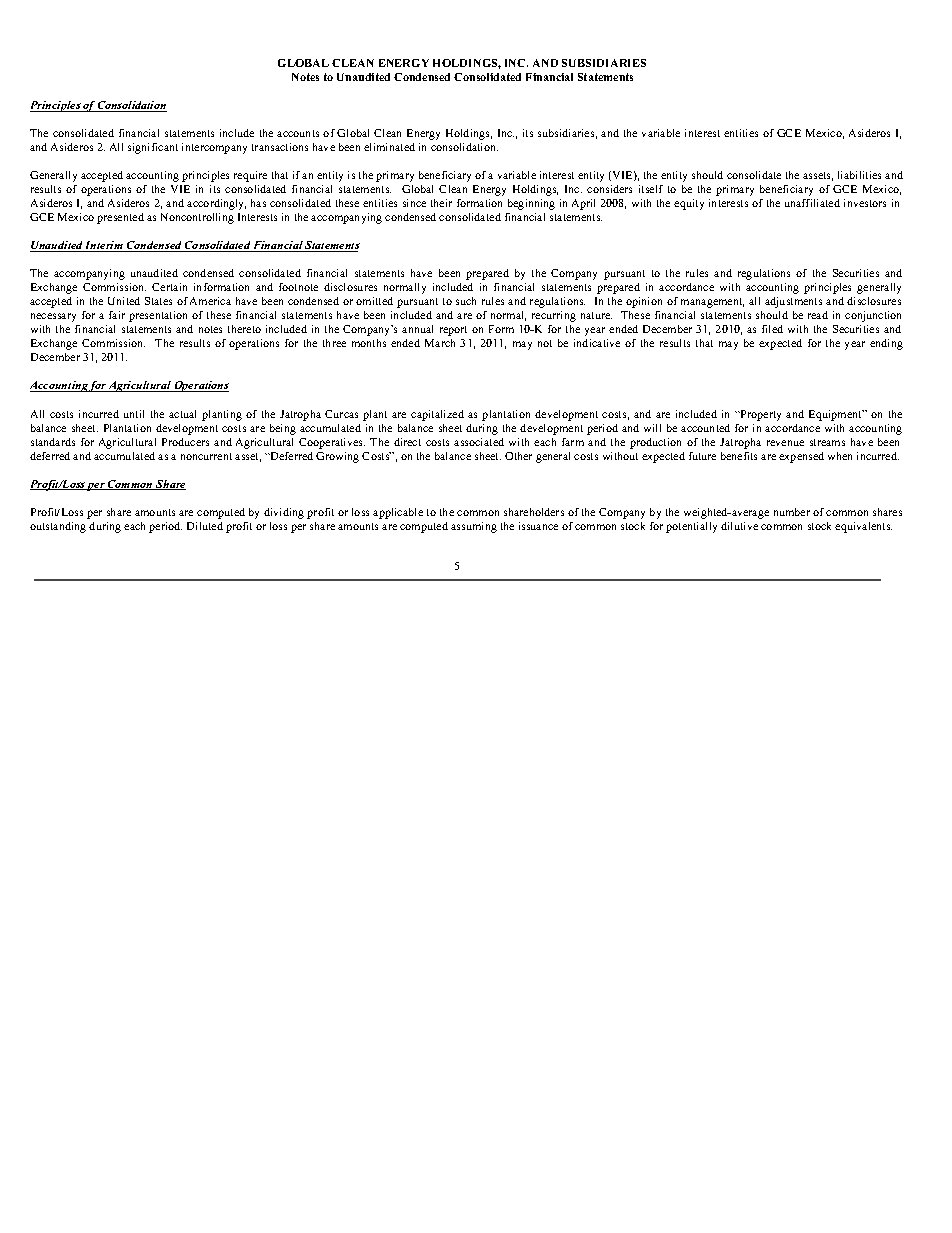 Image resolution: width=952 pixels, height=1233 pixels. Describe the element at coordinates (134, 414) in the screenshot. I see `until` at that location.
